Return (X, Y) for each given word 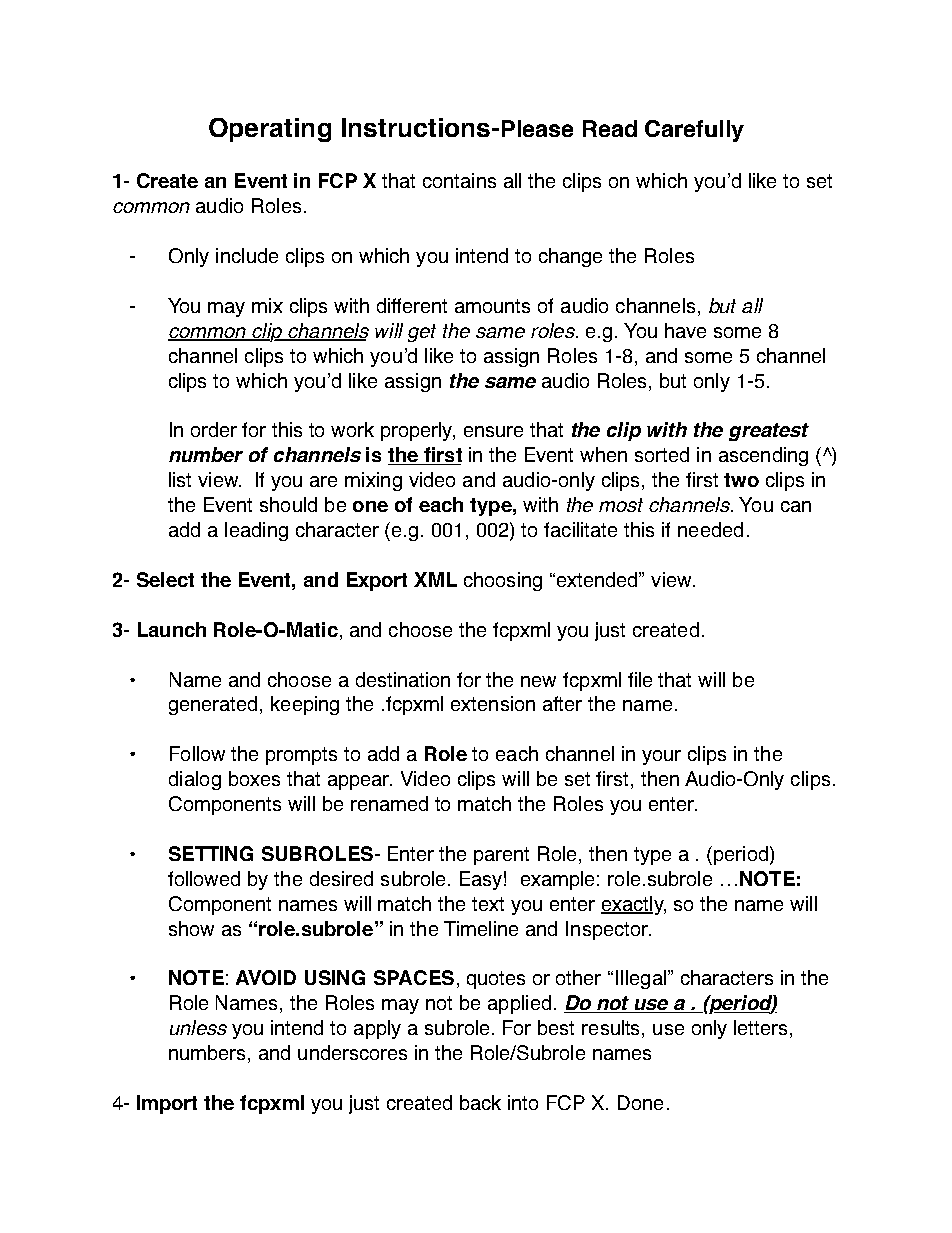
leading (256, 531)
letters (760, 1027)
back (480, 1102)
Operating (270, 130)
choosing (503, 581)
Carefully (694, 131)
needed (710, 529)
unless (198, 1027)
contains (459, 180)
